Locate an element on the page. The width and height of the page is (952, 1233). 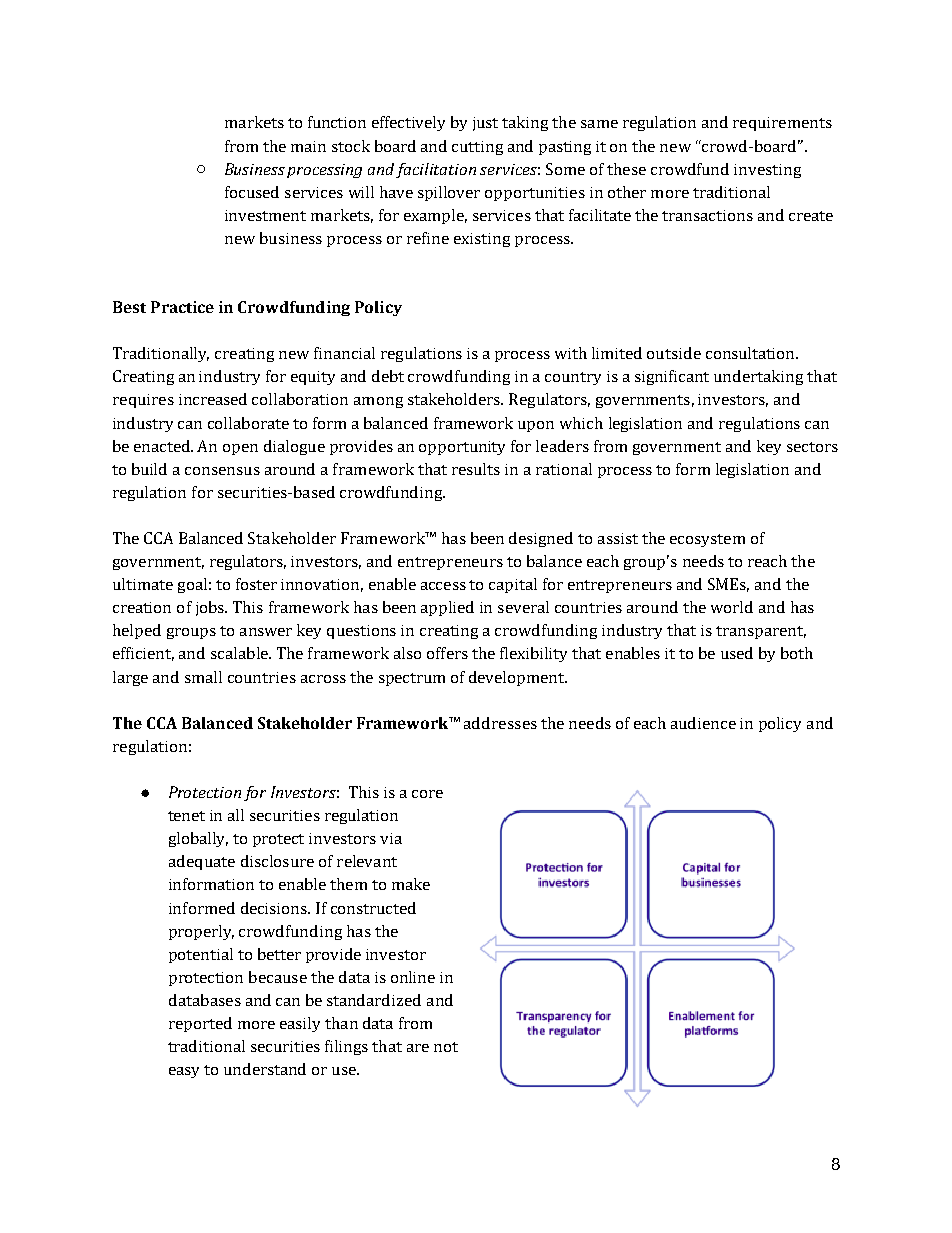
addresses is located at coordinates (500, 723).
